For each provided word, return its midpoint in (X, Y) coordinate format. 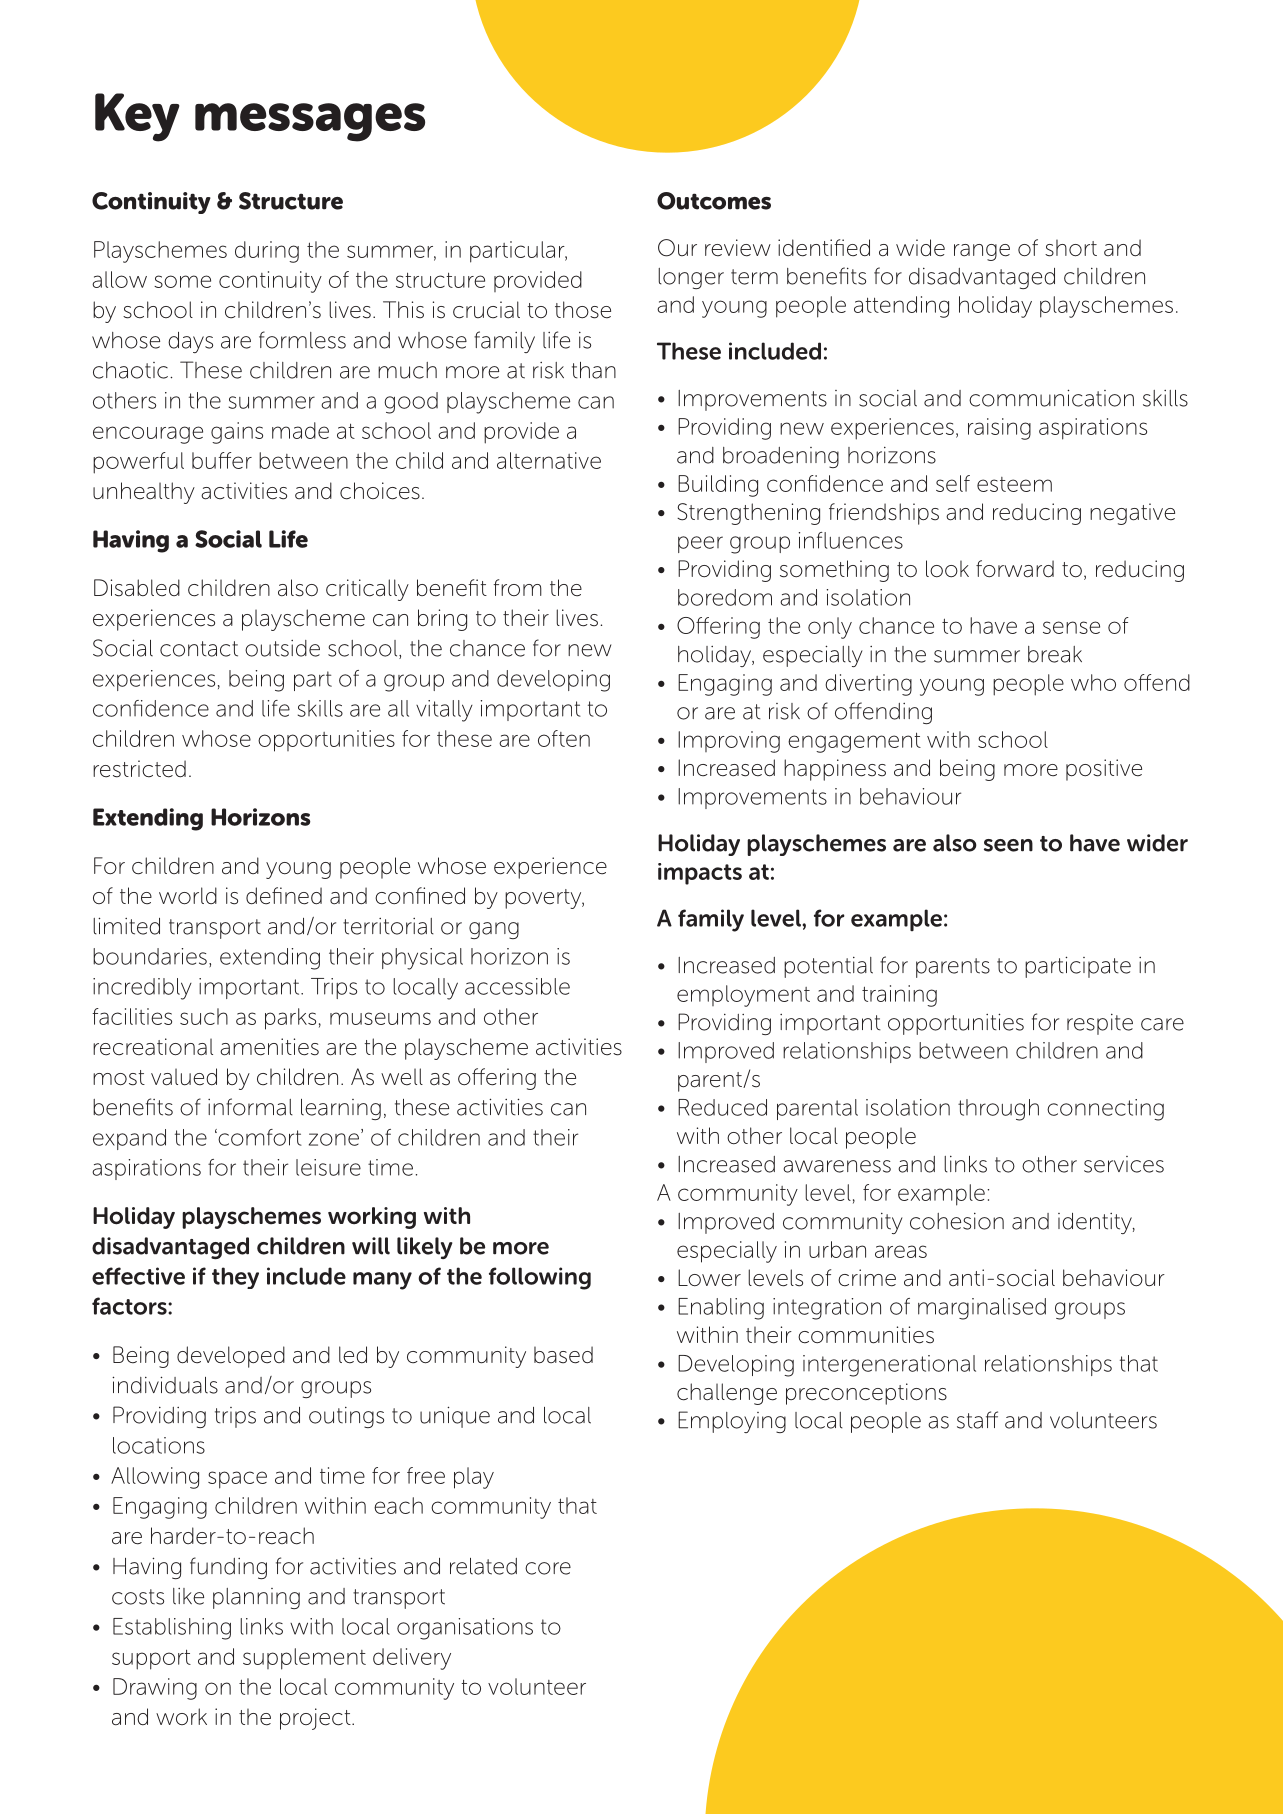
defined (284, 896)
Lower (709, 1278)
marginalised (982, 1309)
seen (1008, 845)
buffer (222, 460)
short (1071, 248)
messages (310, 122)
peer (700, 544)
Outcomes (714, 201)
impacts (700, 874)
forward (1015, 569)
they (235, 1278)
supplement (304, 1659)
